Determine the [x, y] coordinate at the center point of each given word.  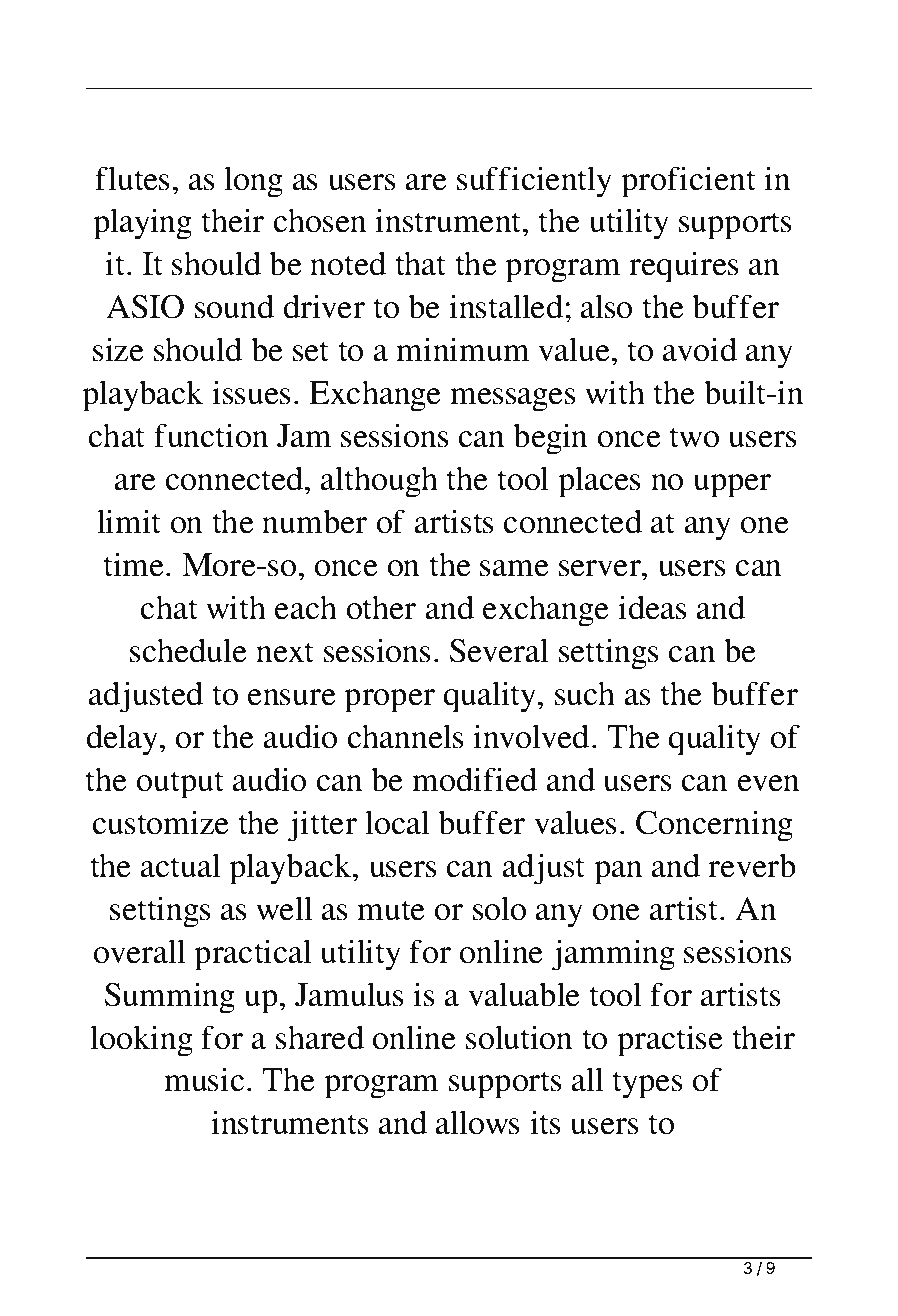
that [420, 263]
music [204, 1079]
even [769, 783]
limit [129, 521]
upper [732, 486]
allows [478, 1122]
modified [474, 779]
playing [142, 224]
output [180, 785]
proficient [688, 182]
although [379, 482]
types [647, 1085]
